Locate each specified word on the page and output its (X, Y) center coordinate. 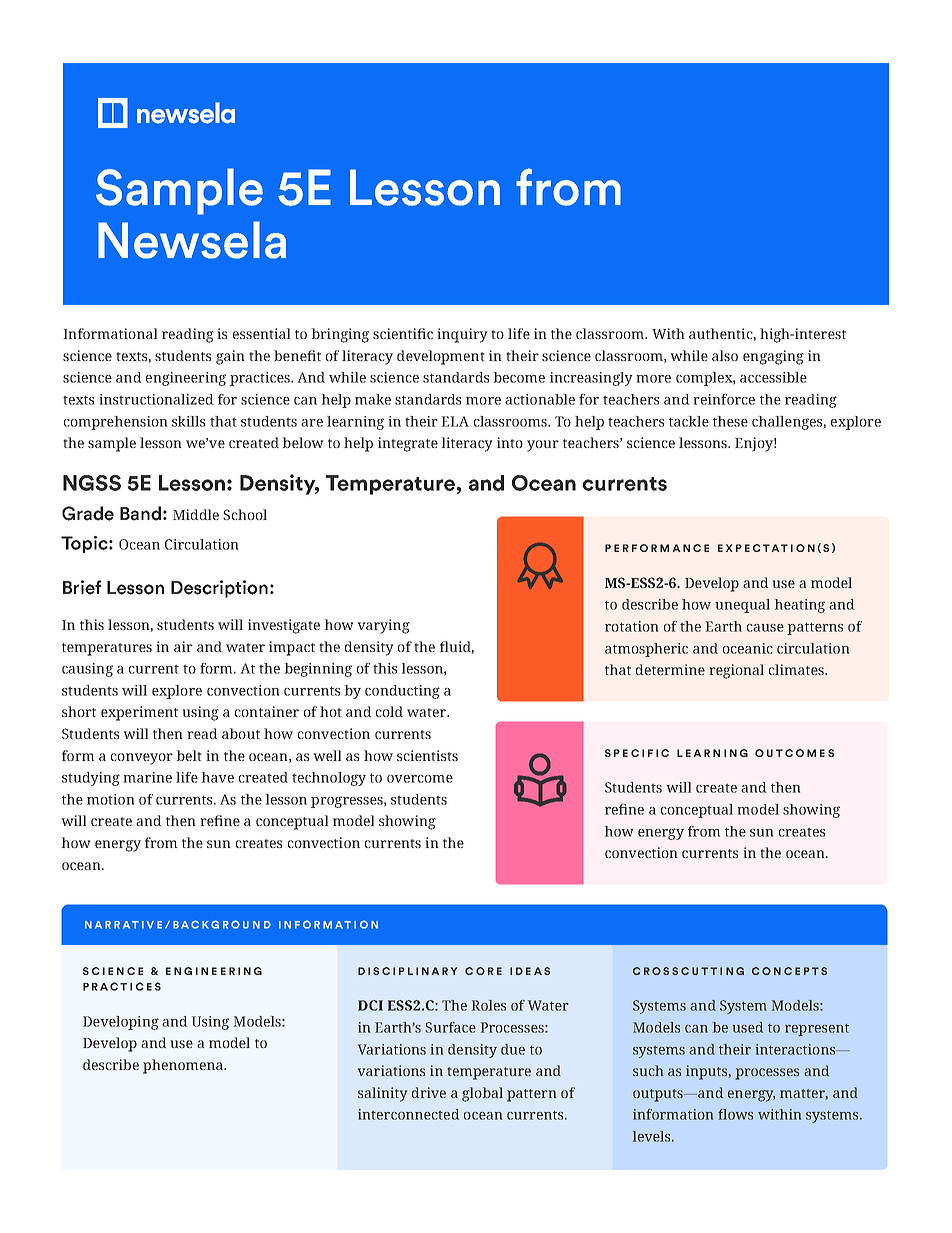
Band (140, 513)
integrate (408, 444)
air (183, 646)
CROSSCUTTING (688, 971)
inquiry (462, 335)
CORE (483, 971)
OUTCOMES (794, 753)
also (725, 355)
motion (110, 799)
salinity (382, 1094)
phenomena (184, 1066)
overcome (420, 779)
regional (737, 671)
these (730, 421)
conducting (402, 692)
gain (230, 357)
